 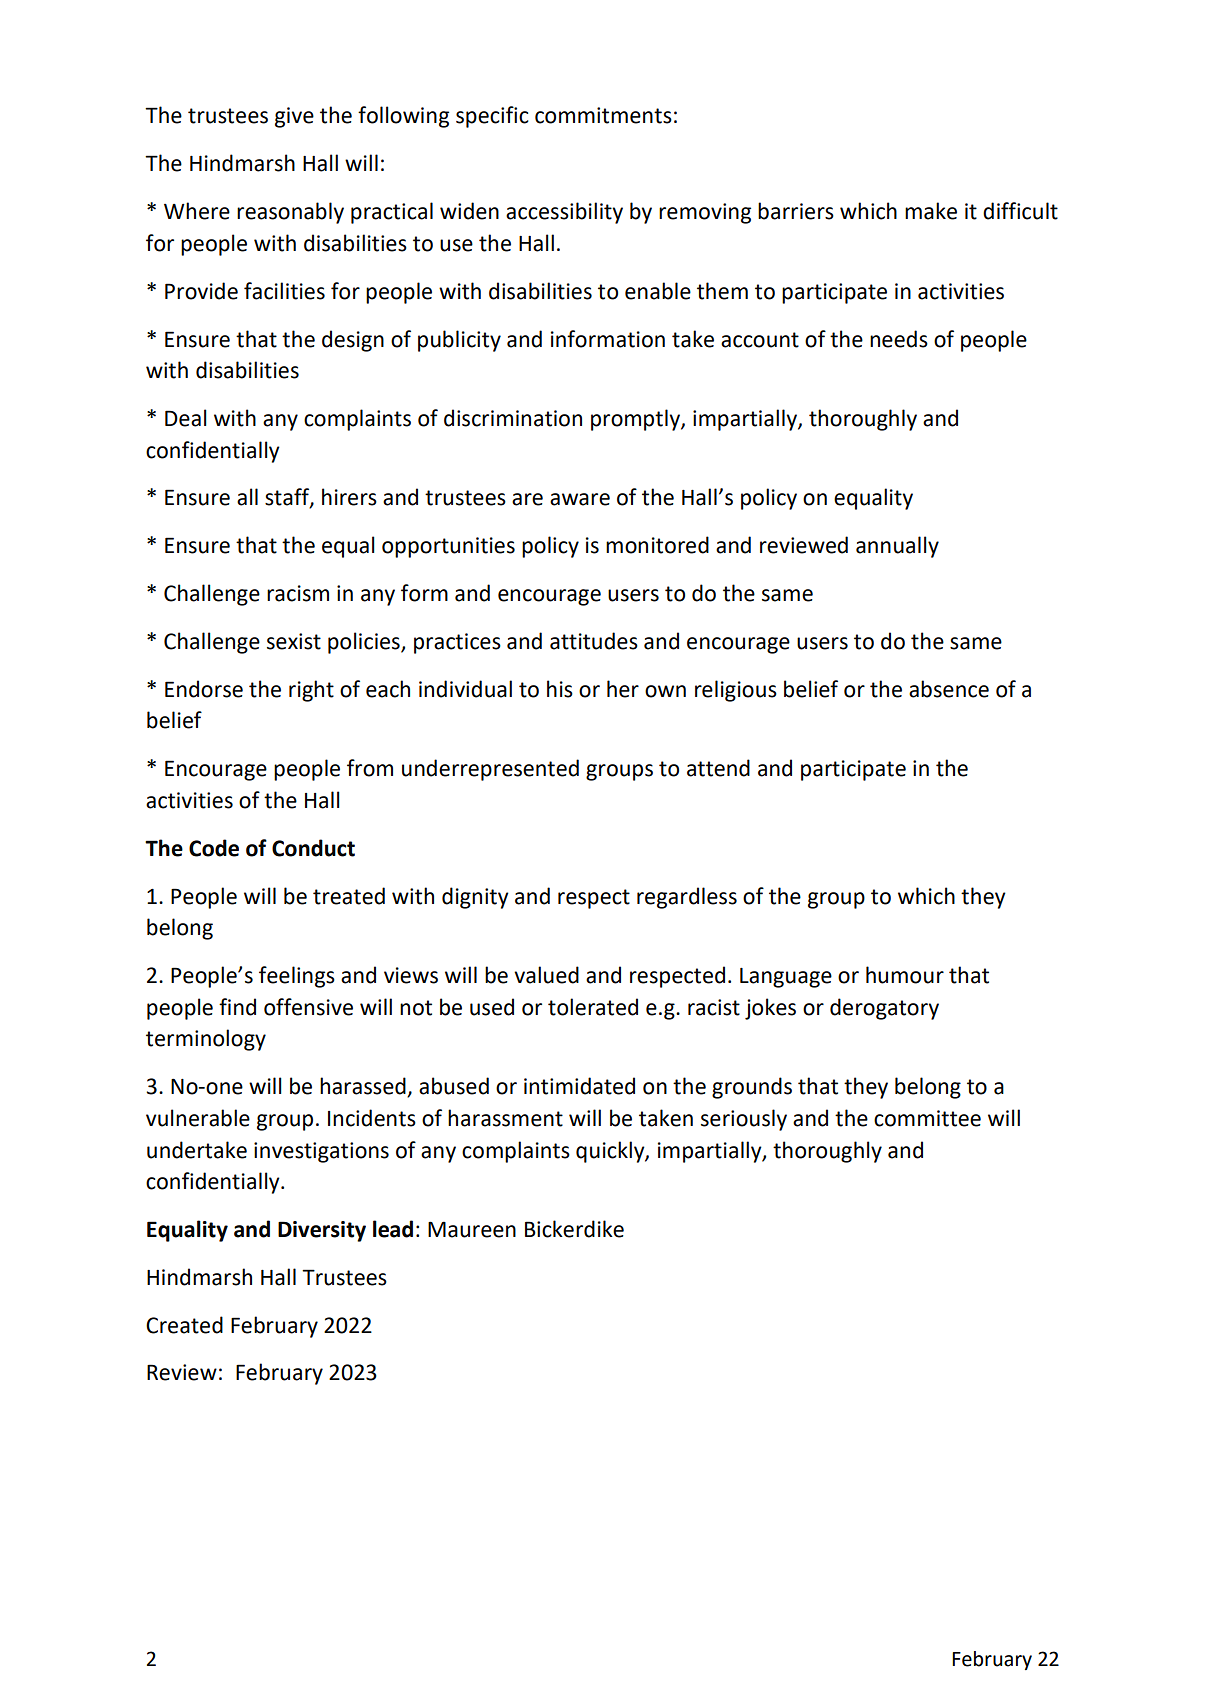 I want to click on make, so click(x=931, y=211).
